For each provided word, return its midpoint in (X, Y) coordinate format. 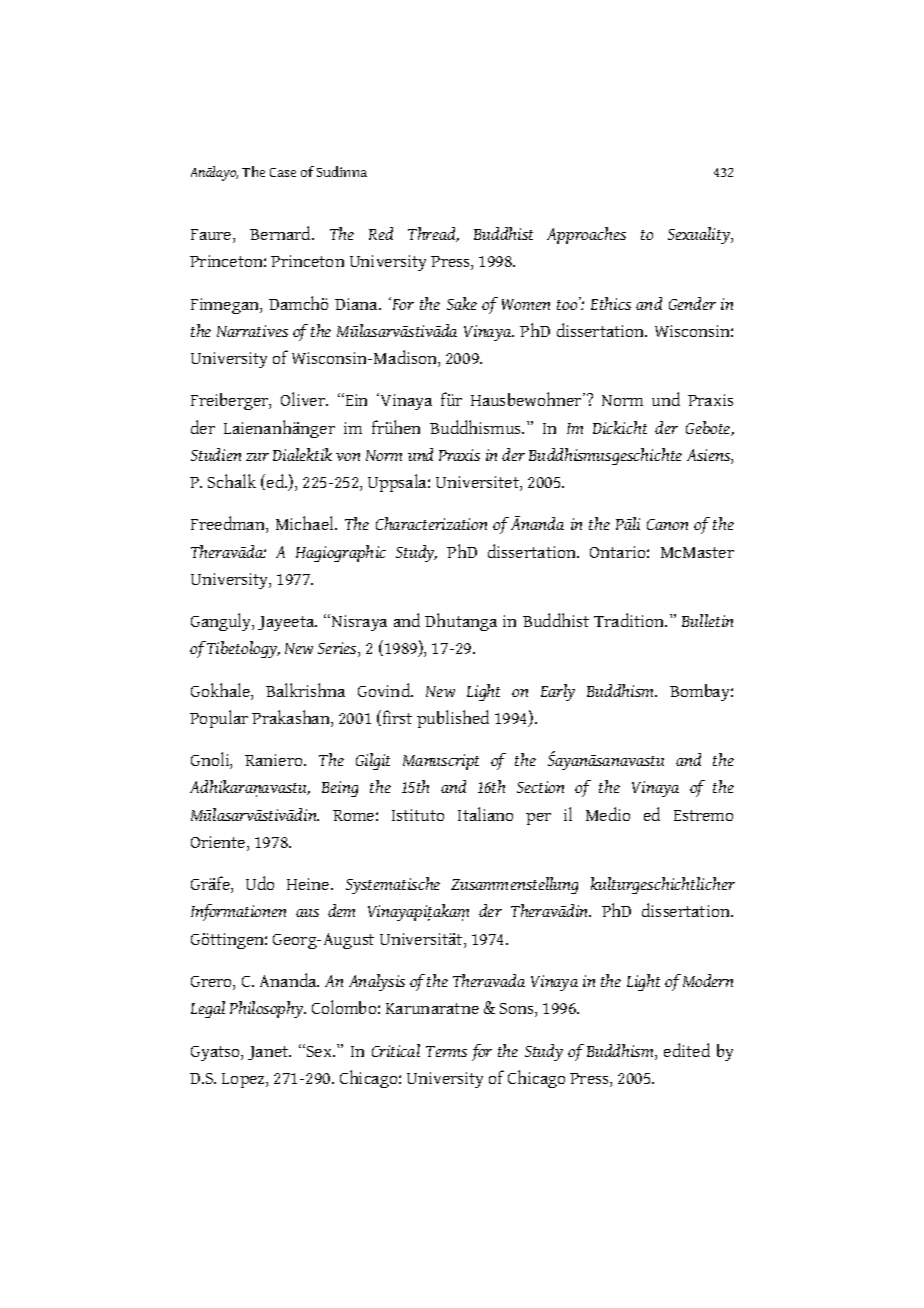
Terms (446, 1051)
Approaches (586, 235)
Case (283, 172)
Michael (306, 523)
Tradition (630, 620)
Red (381, 233)
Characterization (431, 523)
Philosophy (268, 1009)
